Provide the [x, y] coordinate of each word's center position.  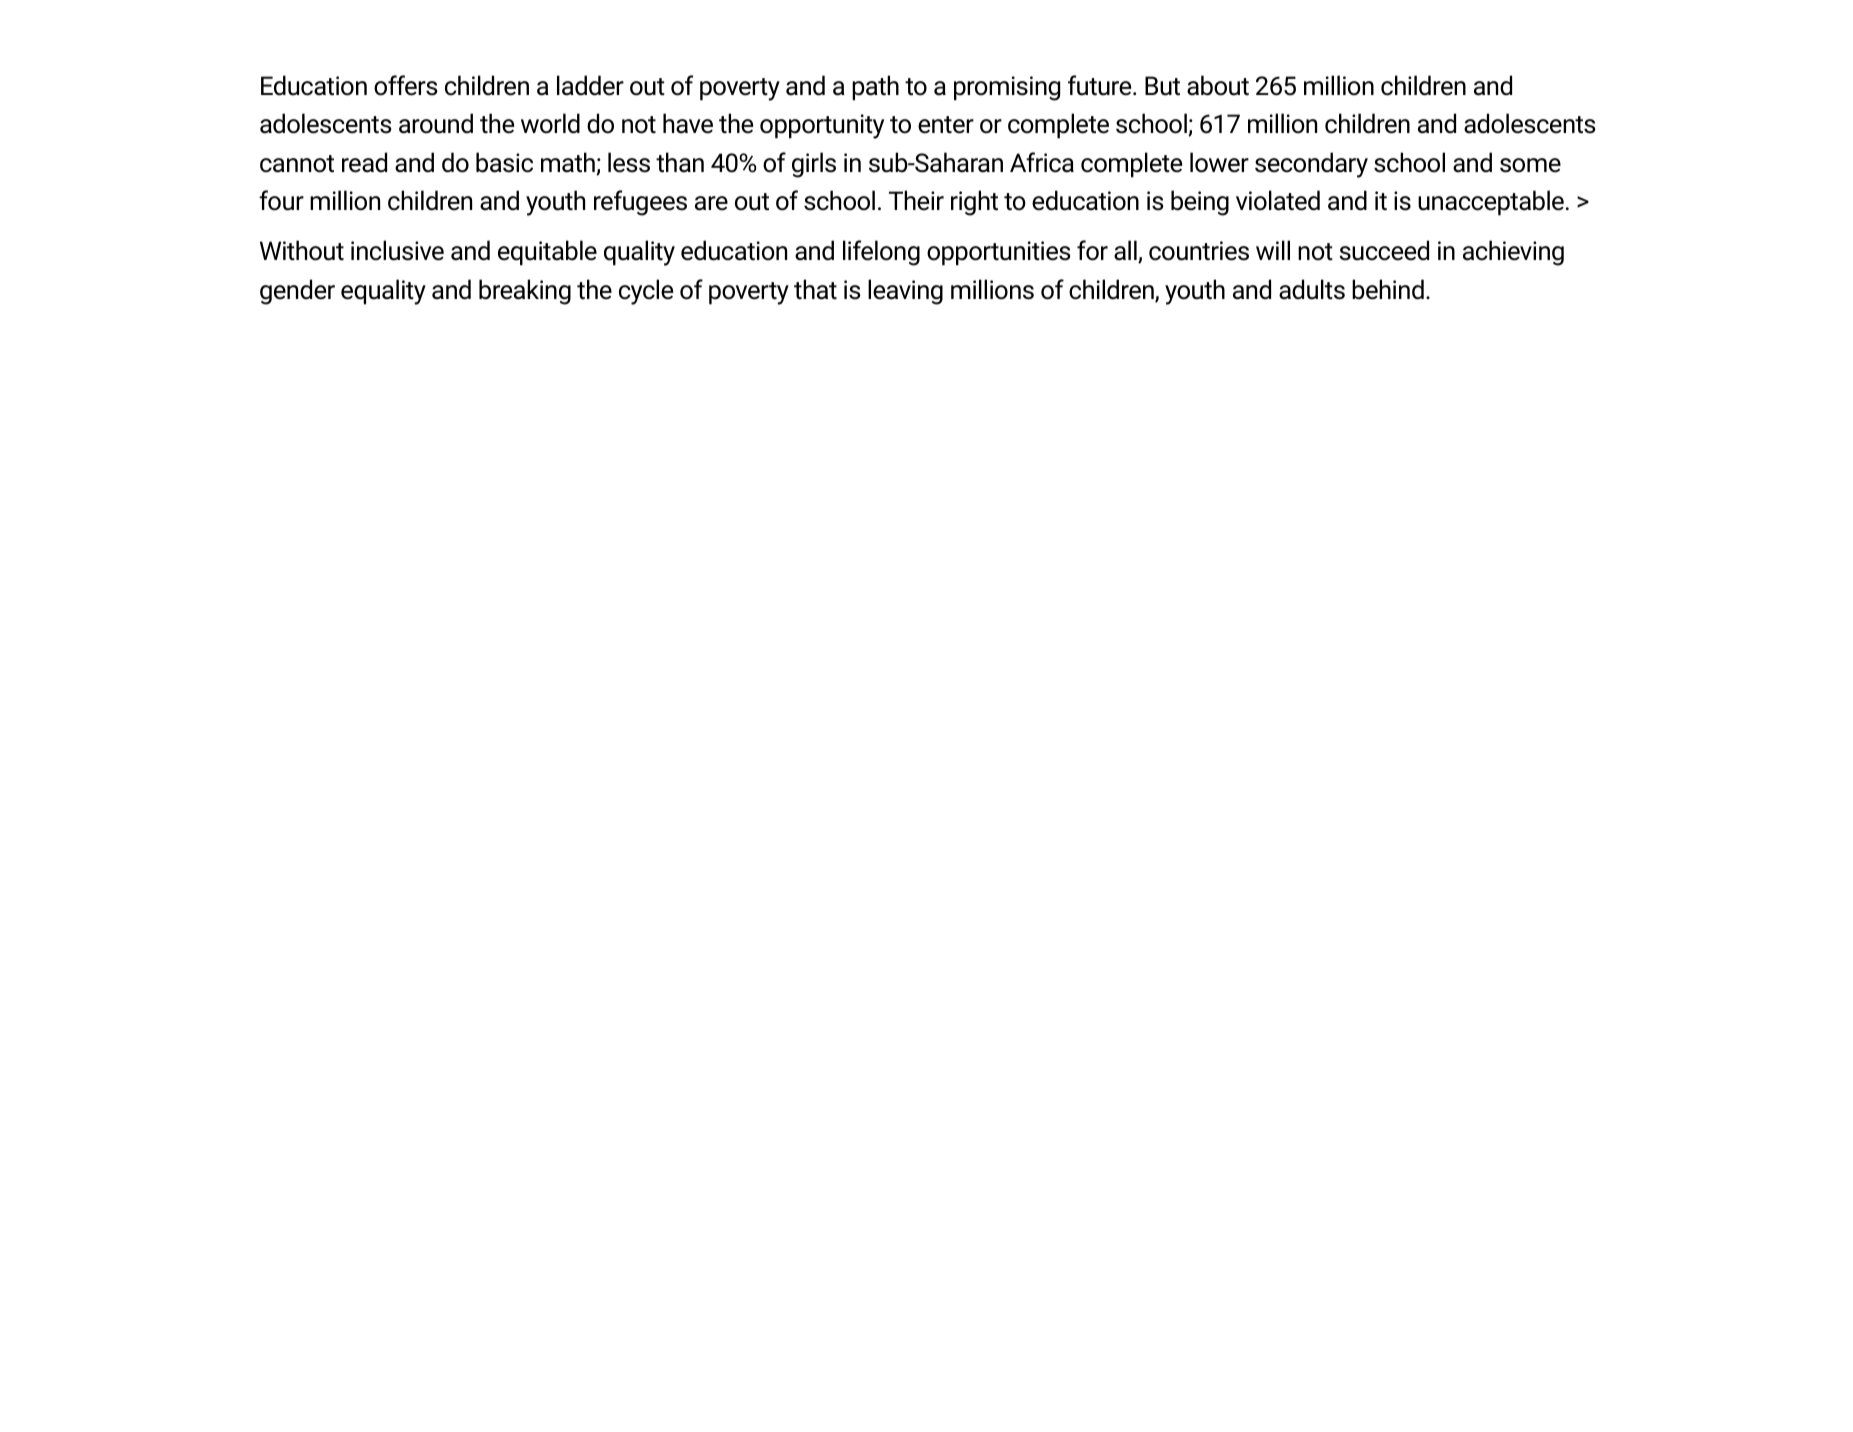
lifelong [881, 253]
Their [916, 200]
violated [1278, 200]
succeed [1384, 250]
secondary [1311, 165]
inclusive [397, 250]
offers [406, 85]
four [281, 200]
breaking [525, 292]
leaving [905, 292]
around [436, 123]
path [875, 88]
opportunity [822, 126]
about [1218, 85]
